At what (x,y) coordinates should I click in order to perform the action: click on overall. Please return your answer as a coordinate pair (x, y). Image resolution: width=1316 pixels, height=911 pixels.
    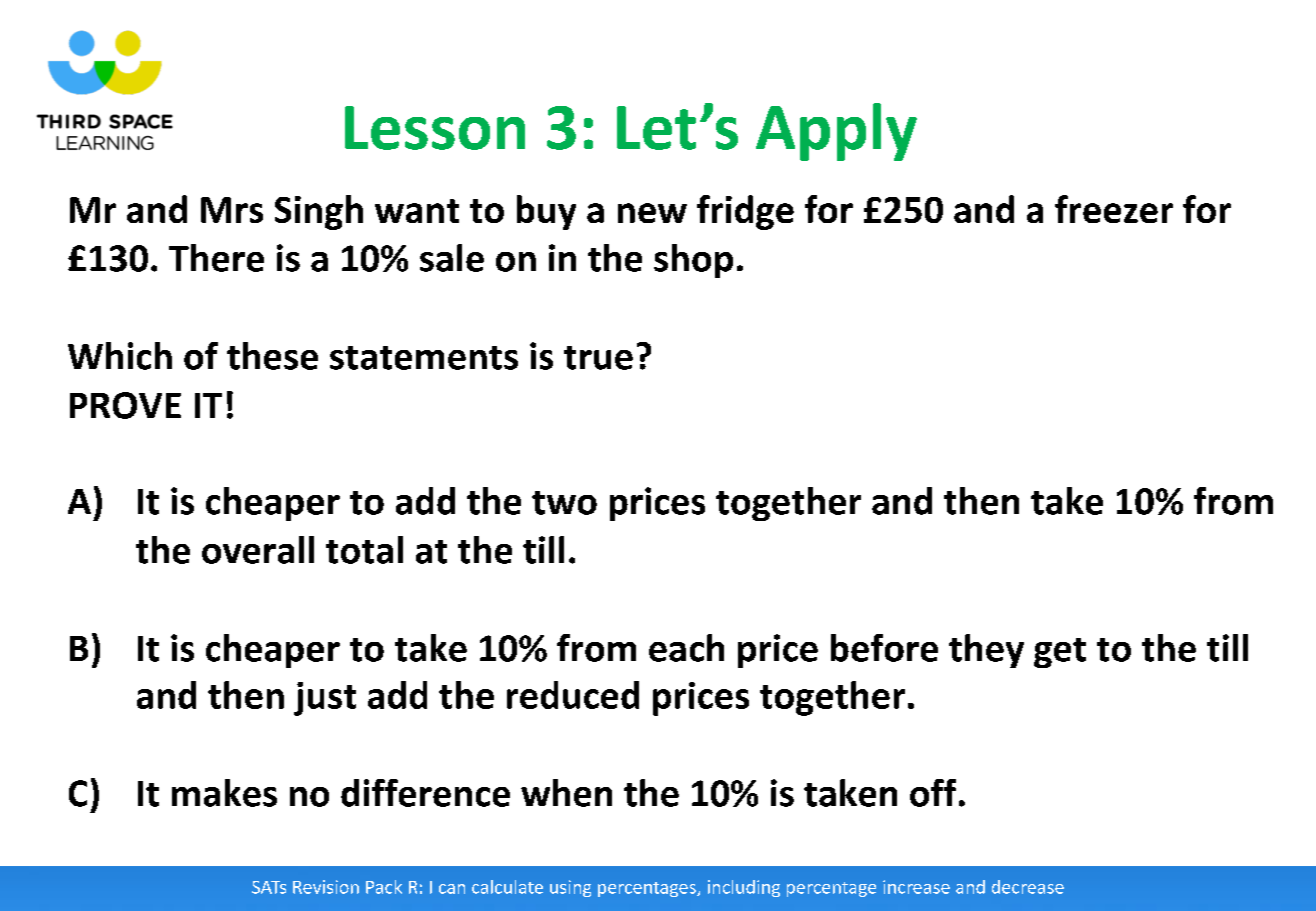
    Looking at the image, I should click on (258, 550).
